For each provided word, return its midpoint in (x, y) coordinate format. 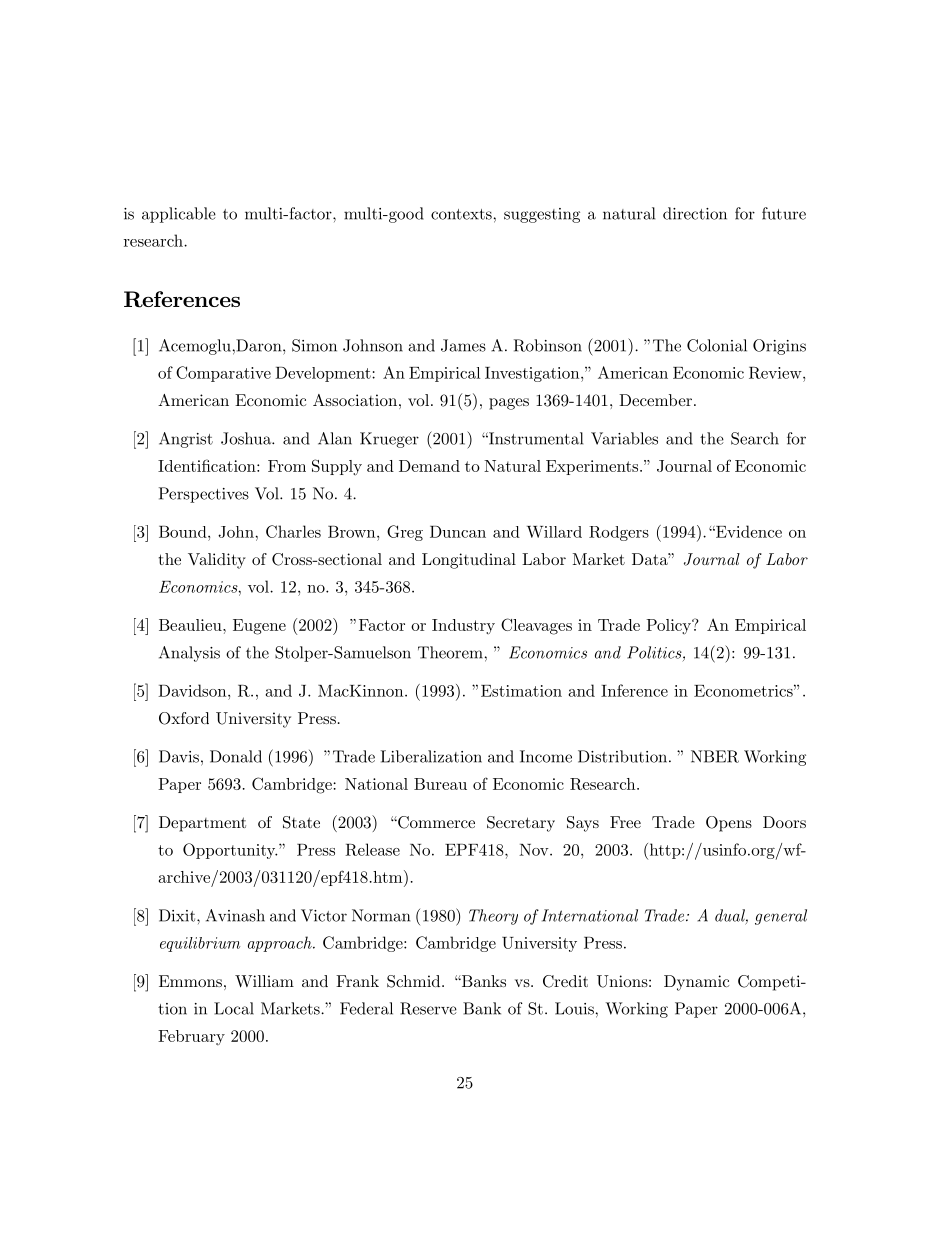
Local (234, 1008)
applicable (179, 215)
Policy (669, 626)
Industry (463, 626)
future (784, 213)
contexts (461, 214)
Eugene (259, 627)
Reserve (428, 1008)
